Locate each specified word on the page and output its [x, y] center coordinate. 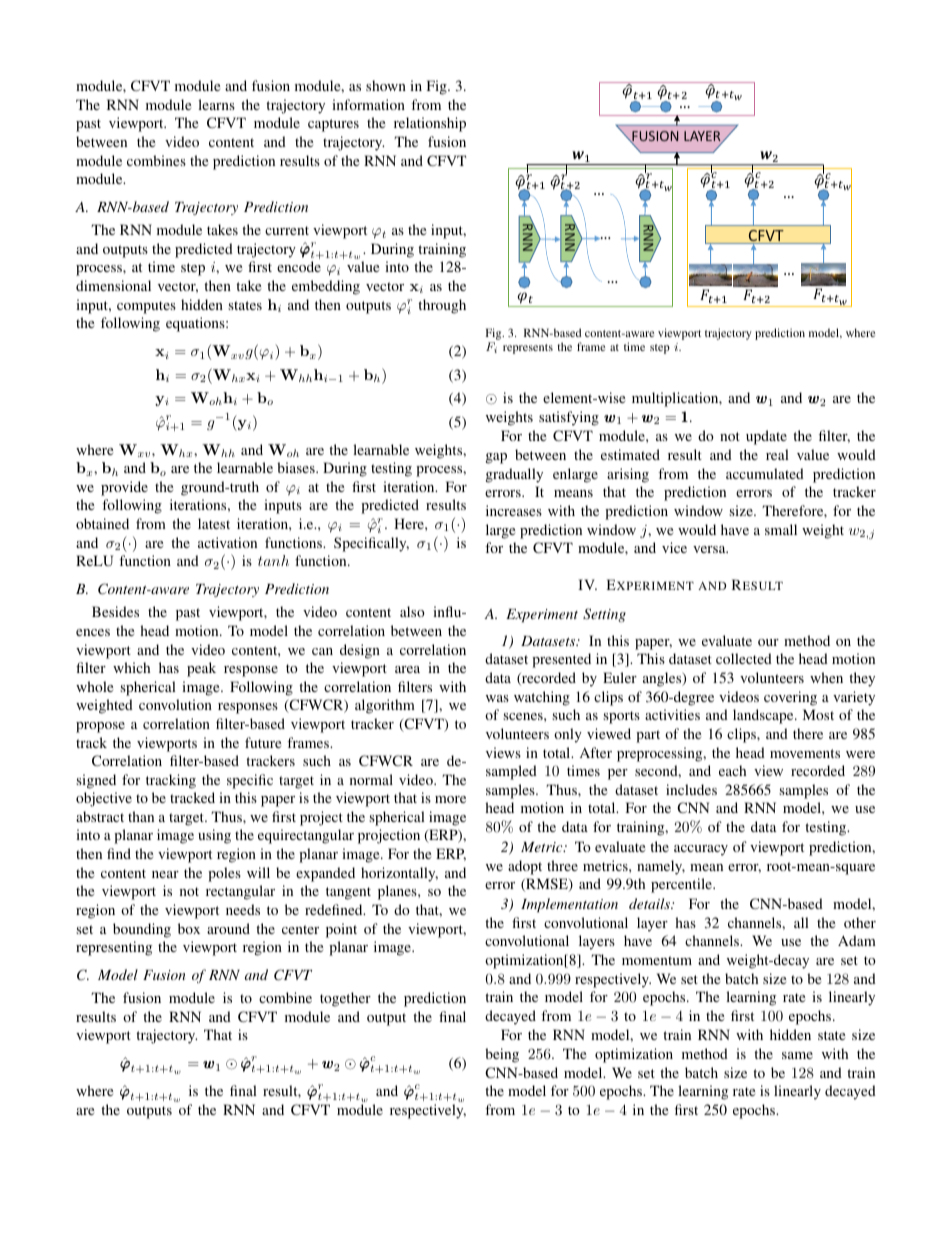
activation [227, 542]
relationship [430, 124]
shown [386, 85]
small [781, 529]
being [502, 1055]
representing [114, 948]
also [412, 611]
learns [216, 104]
